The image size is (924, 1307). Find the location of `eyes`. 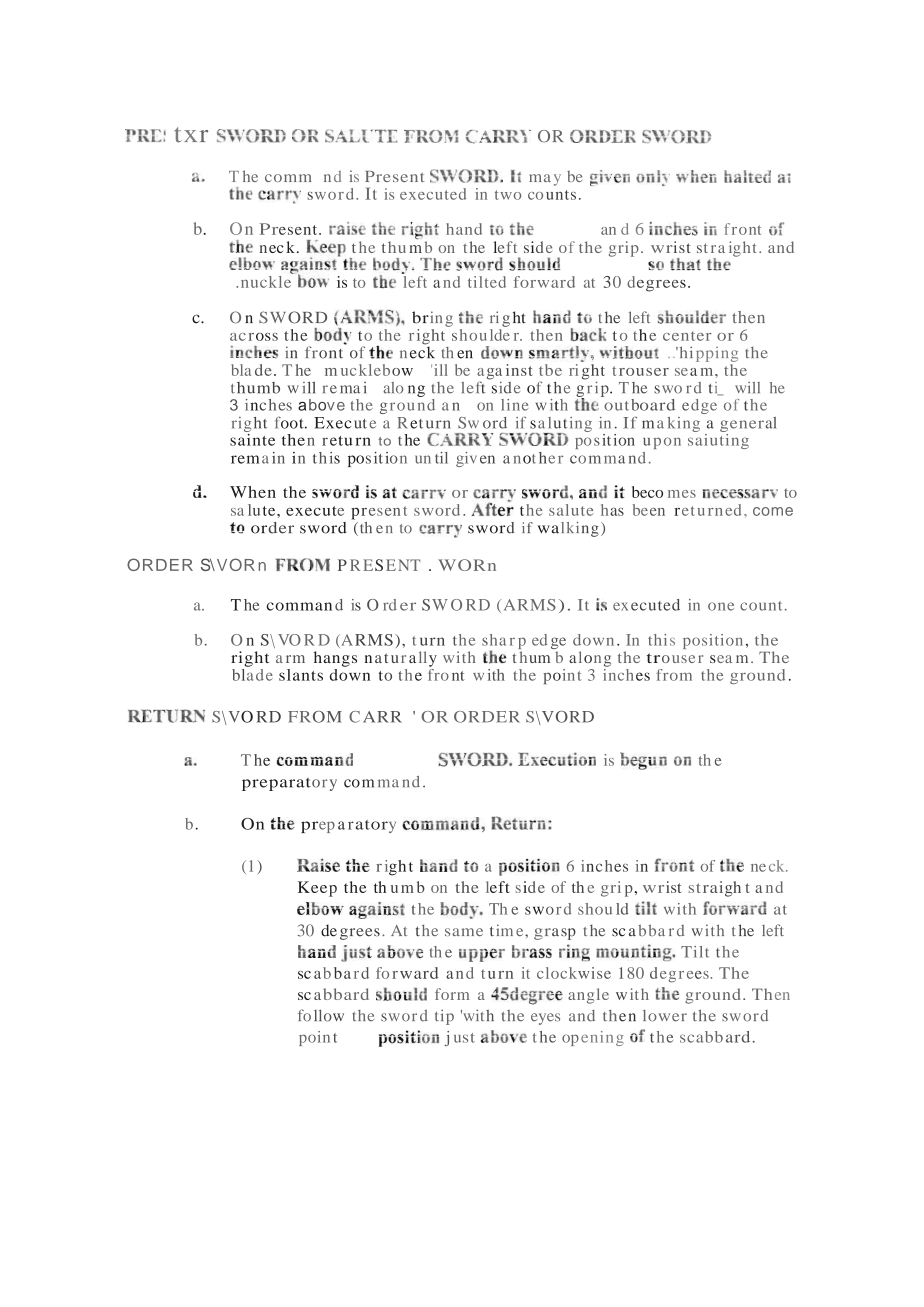

eyes is located at coordinates (545, 1019).
